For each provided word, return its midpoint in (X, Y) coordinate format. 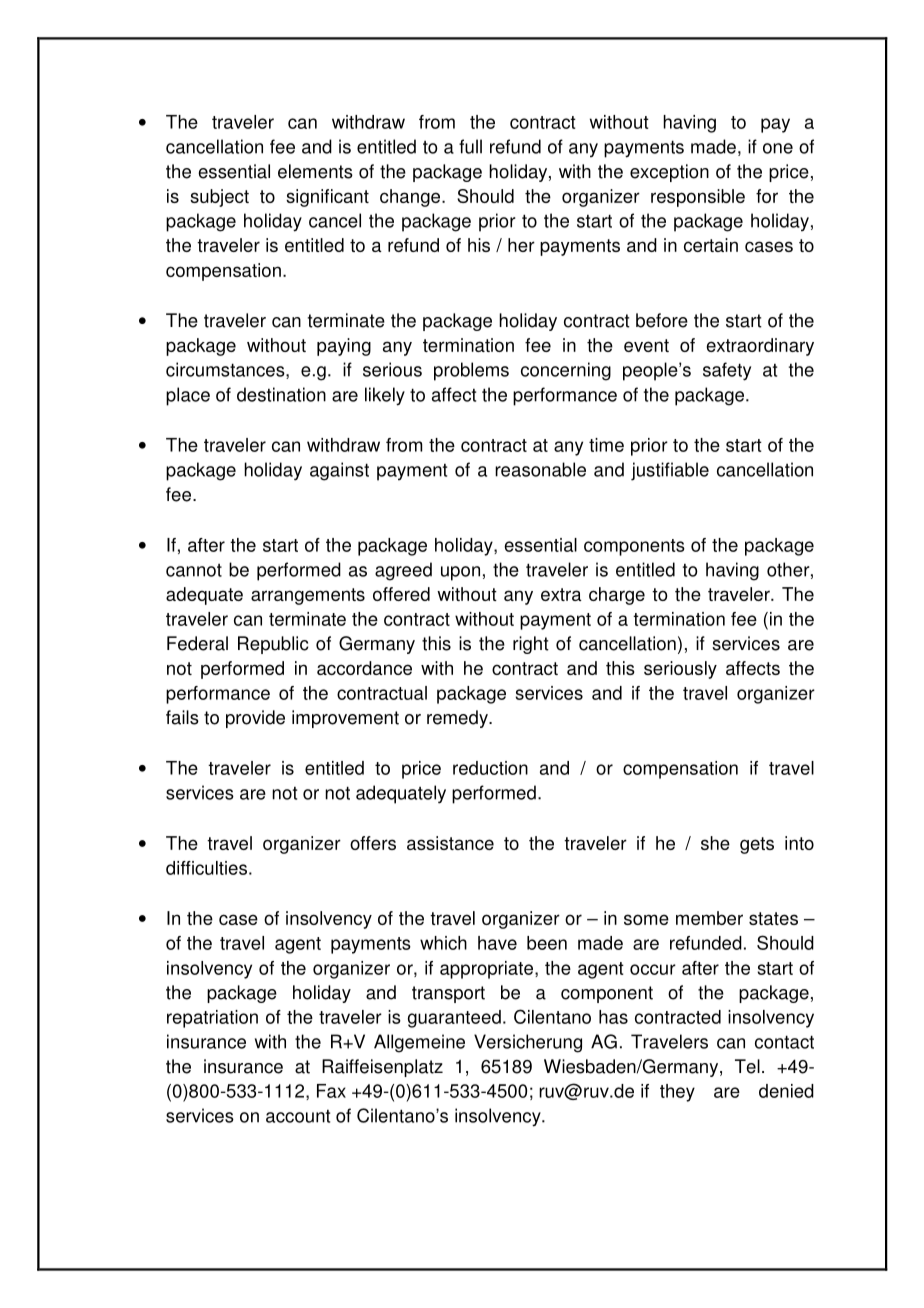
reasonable (540, 469)
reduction (490, 768)
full (470, 146)
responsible (698, 198)
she (715, 843)
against (339, 471)
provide (255, 719)
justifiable (670, 471)
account (298, 1116)
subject (219, 198)
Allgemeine (419, 1043)
